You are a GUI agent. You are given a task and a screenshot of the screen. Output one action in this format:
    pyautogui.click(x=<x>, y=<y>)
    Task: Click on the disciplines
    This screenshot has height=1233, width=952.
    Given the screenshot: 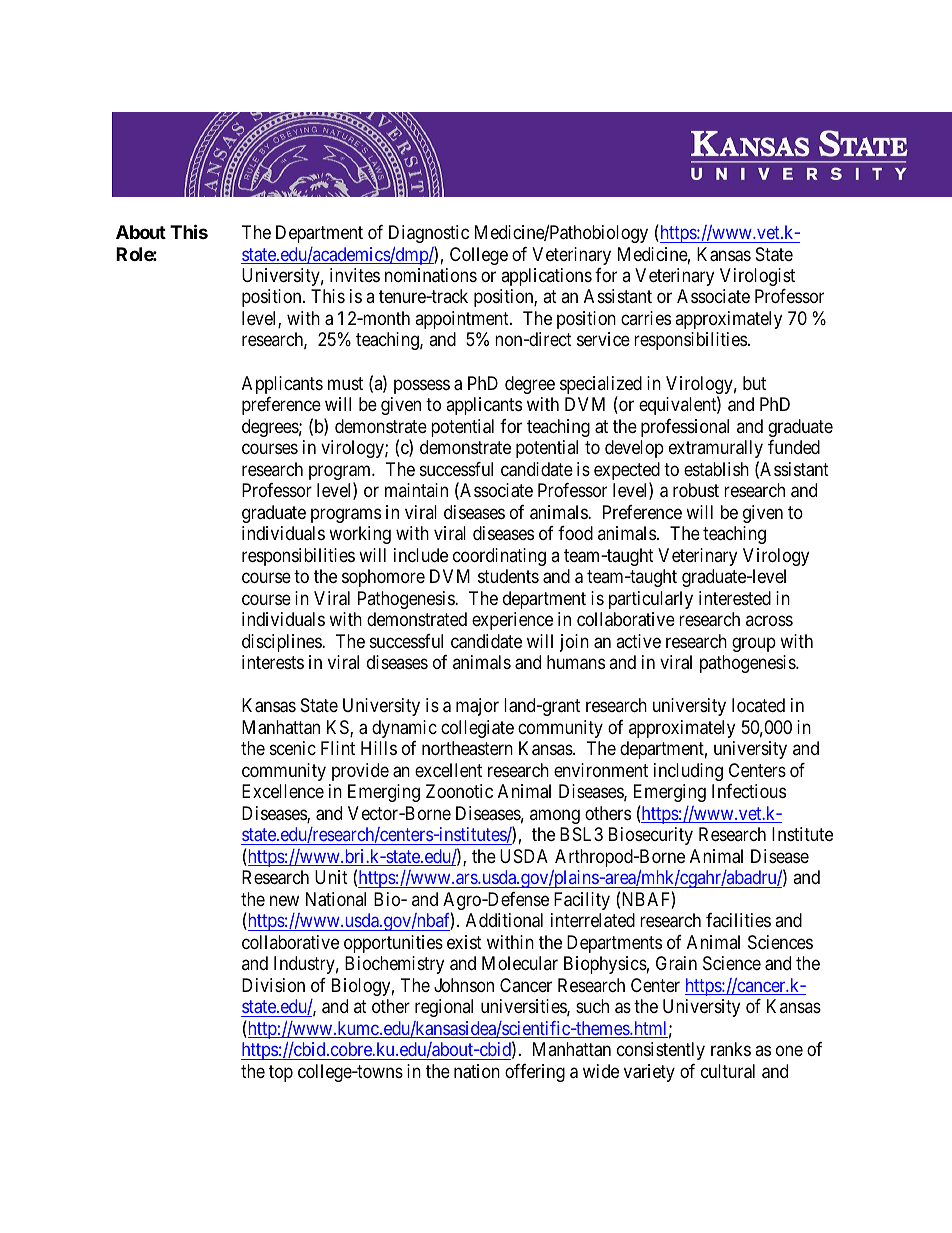 What is the action you would take?
    pyautogui.click(x=282, y=643)
